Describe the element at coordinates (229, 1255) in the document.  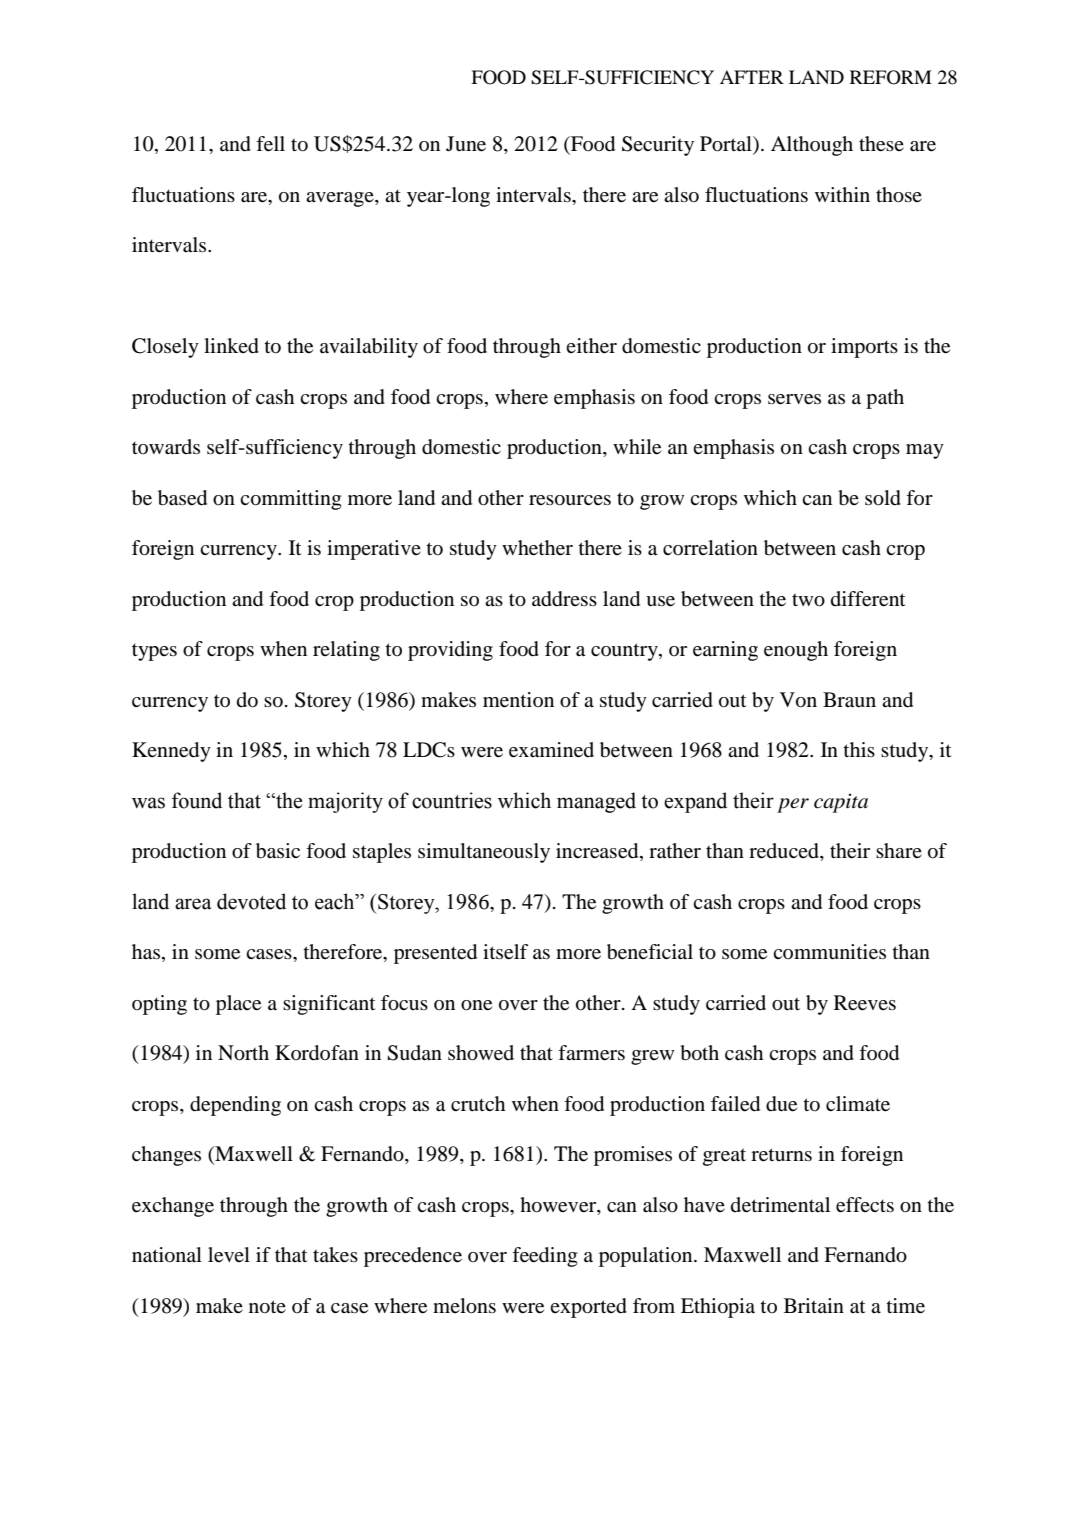
I see `level` at that location.
